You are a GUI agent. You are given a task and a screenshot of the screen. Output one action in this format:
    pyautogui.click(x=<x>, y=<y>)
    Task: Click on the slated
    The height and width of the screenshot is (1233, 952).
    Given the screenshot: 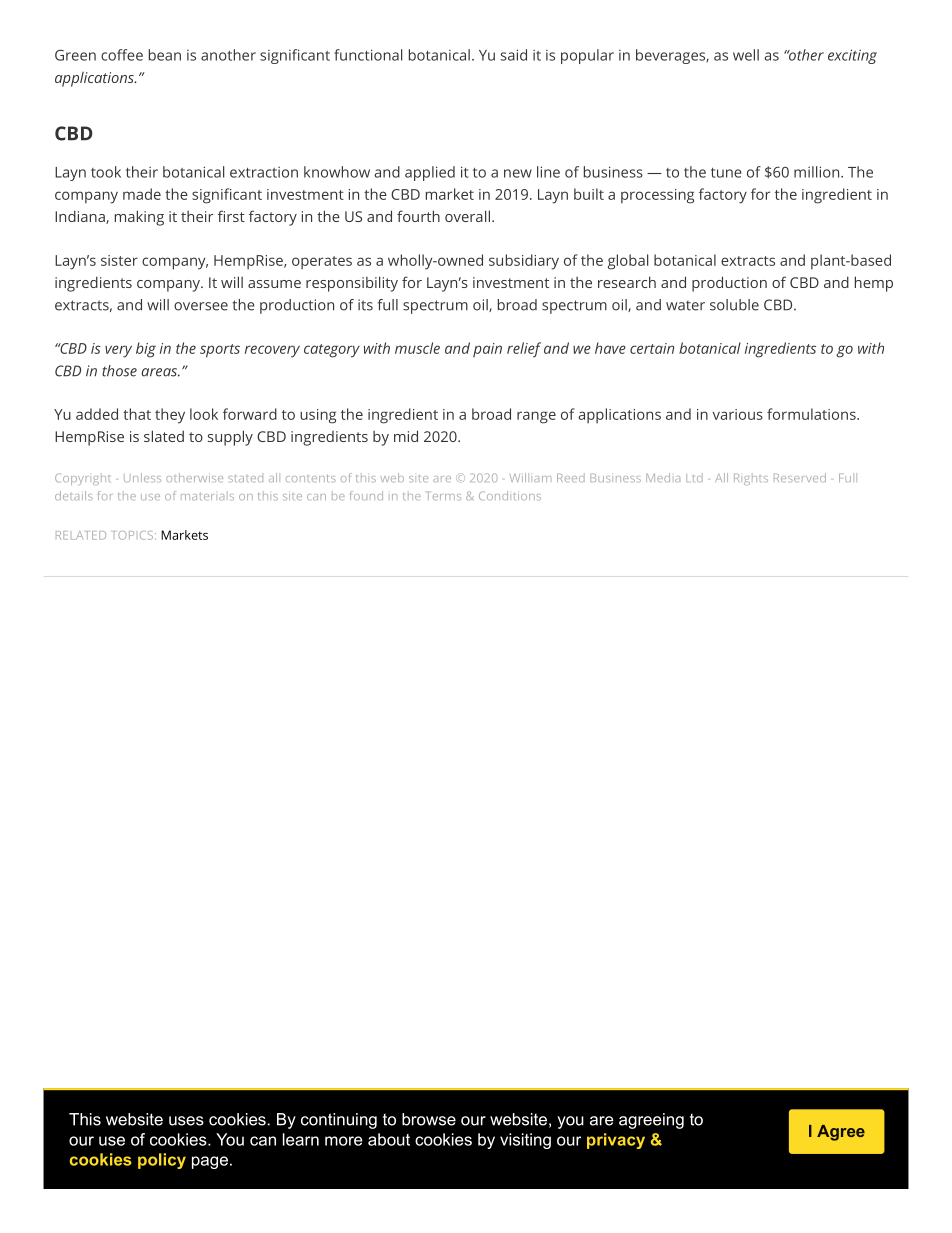 What is the action you would take?
    pyautogui.click(x=164, y=436)
